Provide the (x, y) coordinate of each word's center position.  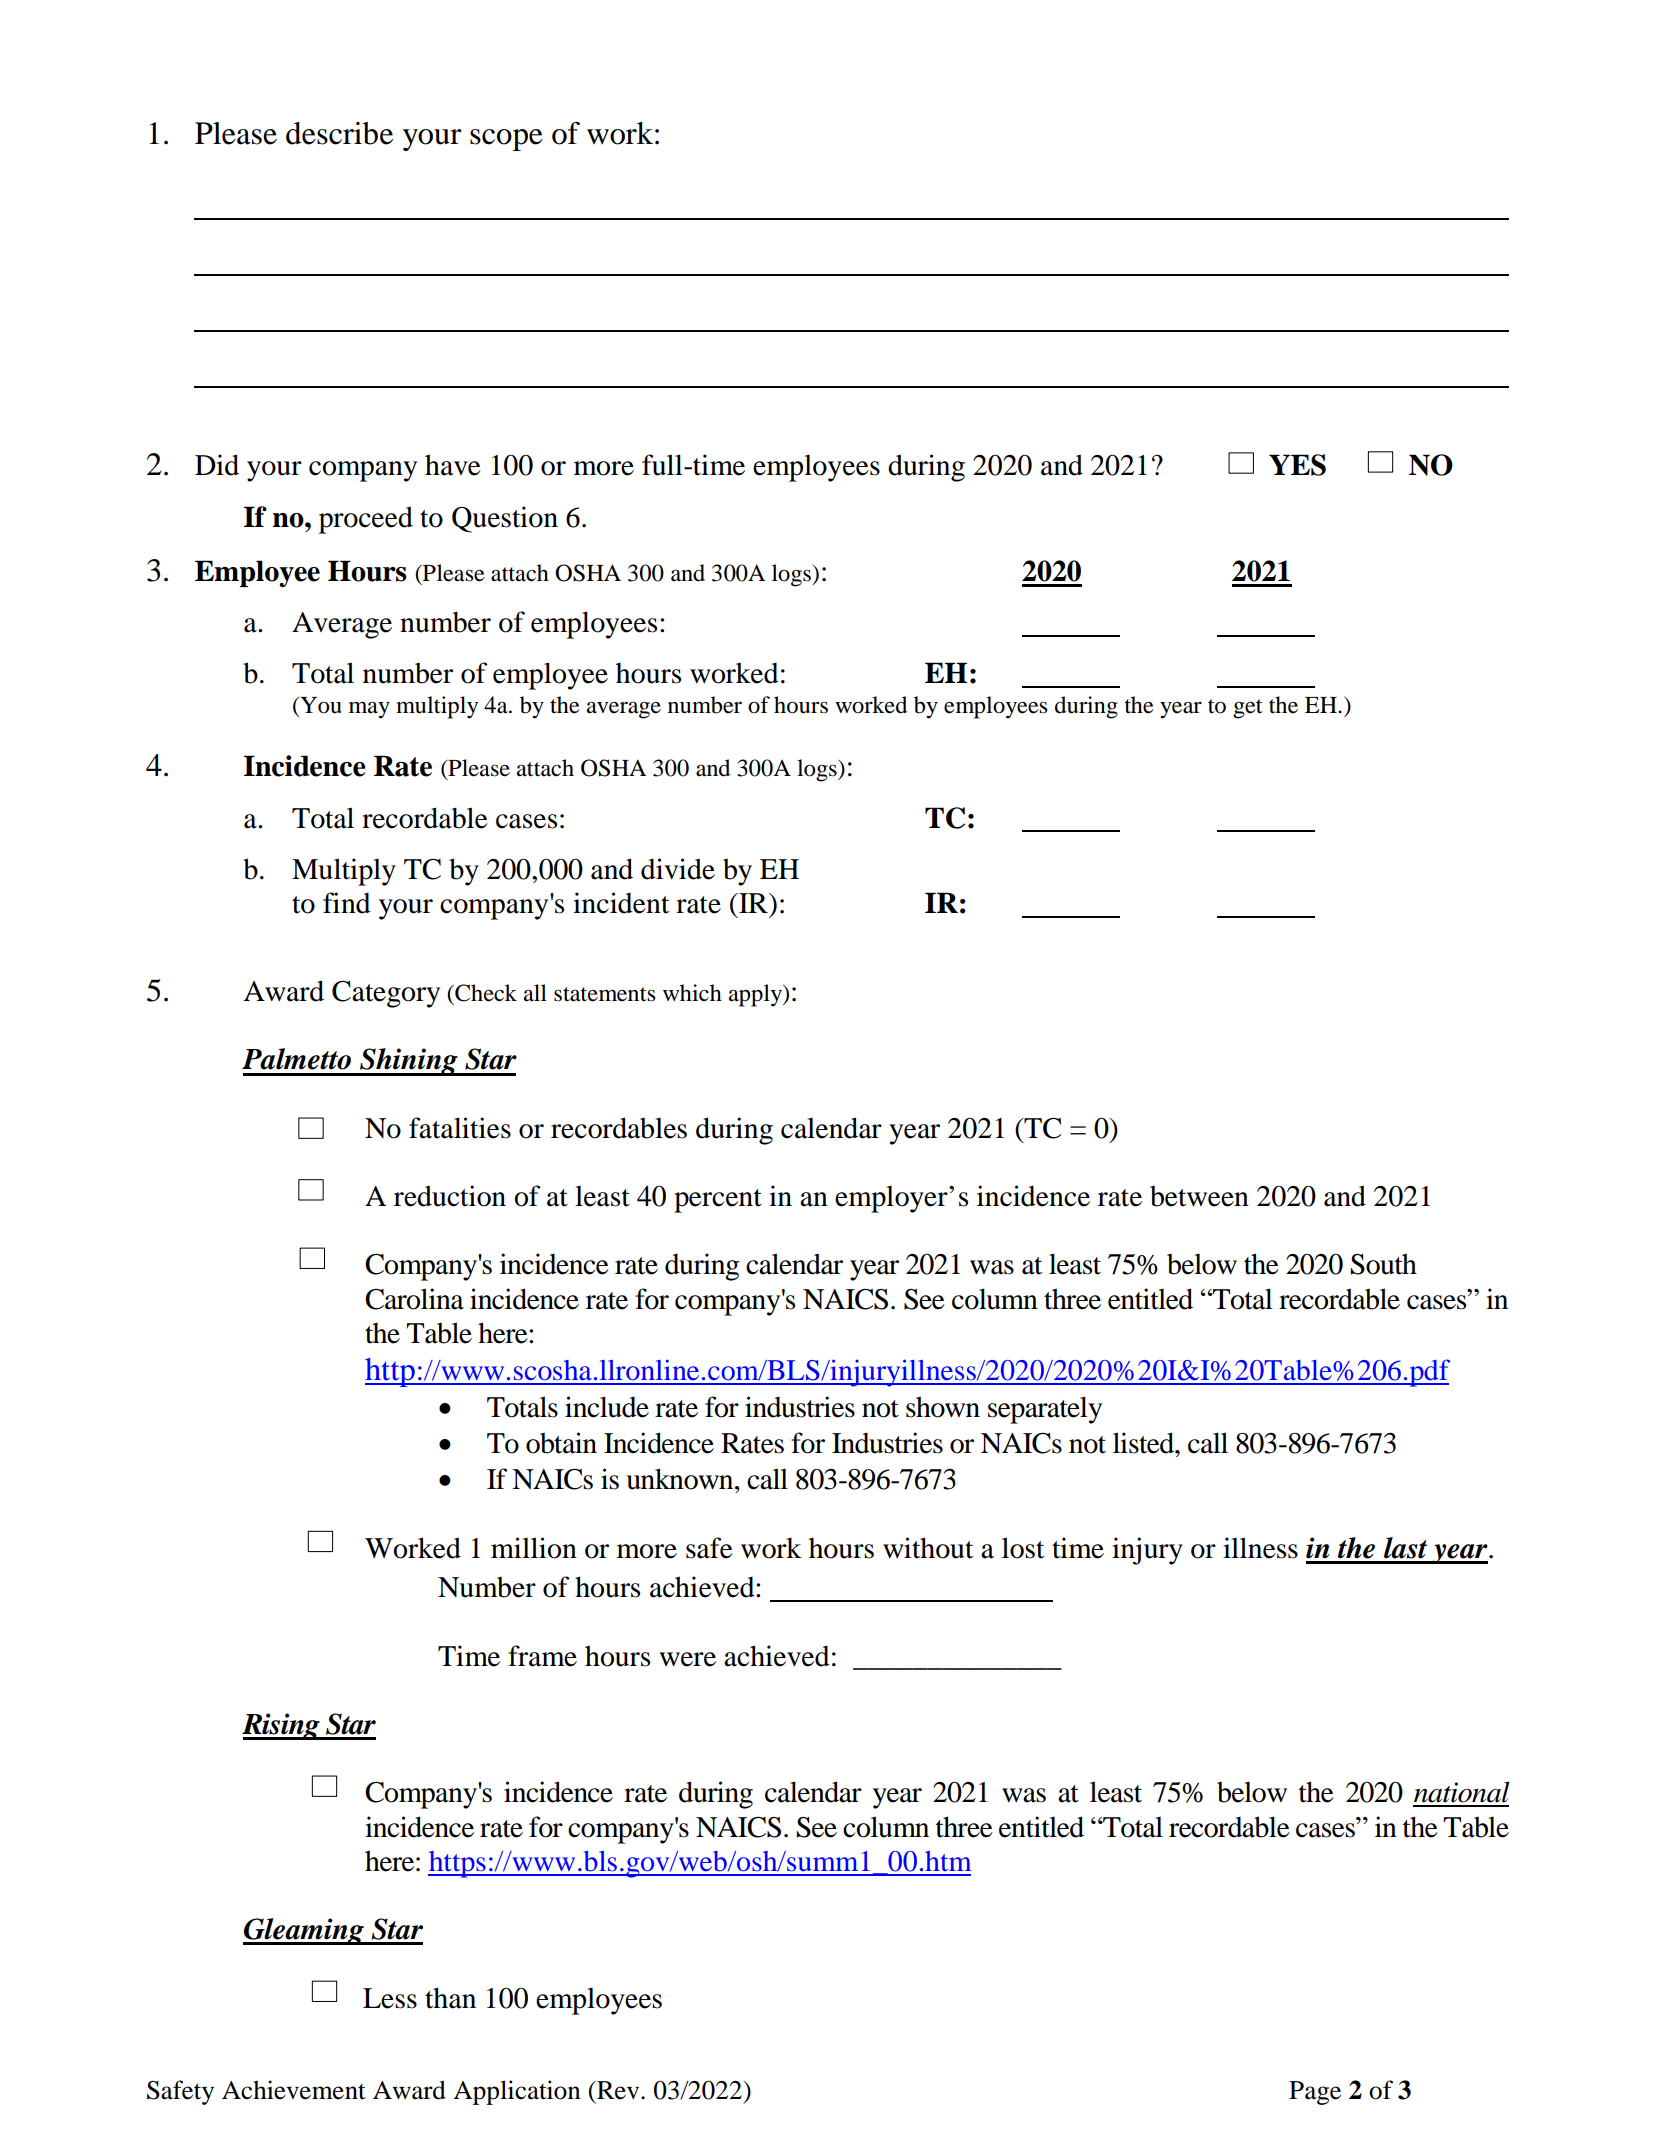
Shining (409, 1062)
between (1199, 1196)
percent (718, 1201)
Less (390, 1998)
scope (506, 140)
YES (1297, 465)
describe (339, 133)
